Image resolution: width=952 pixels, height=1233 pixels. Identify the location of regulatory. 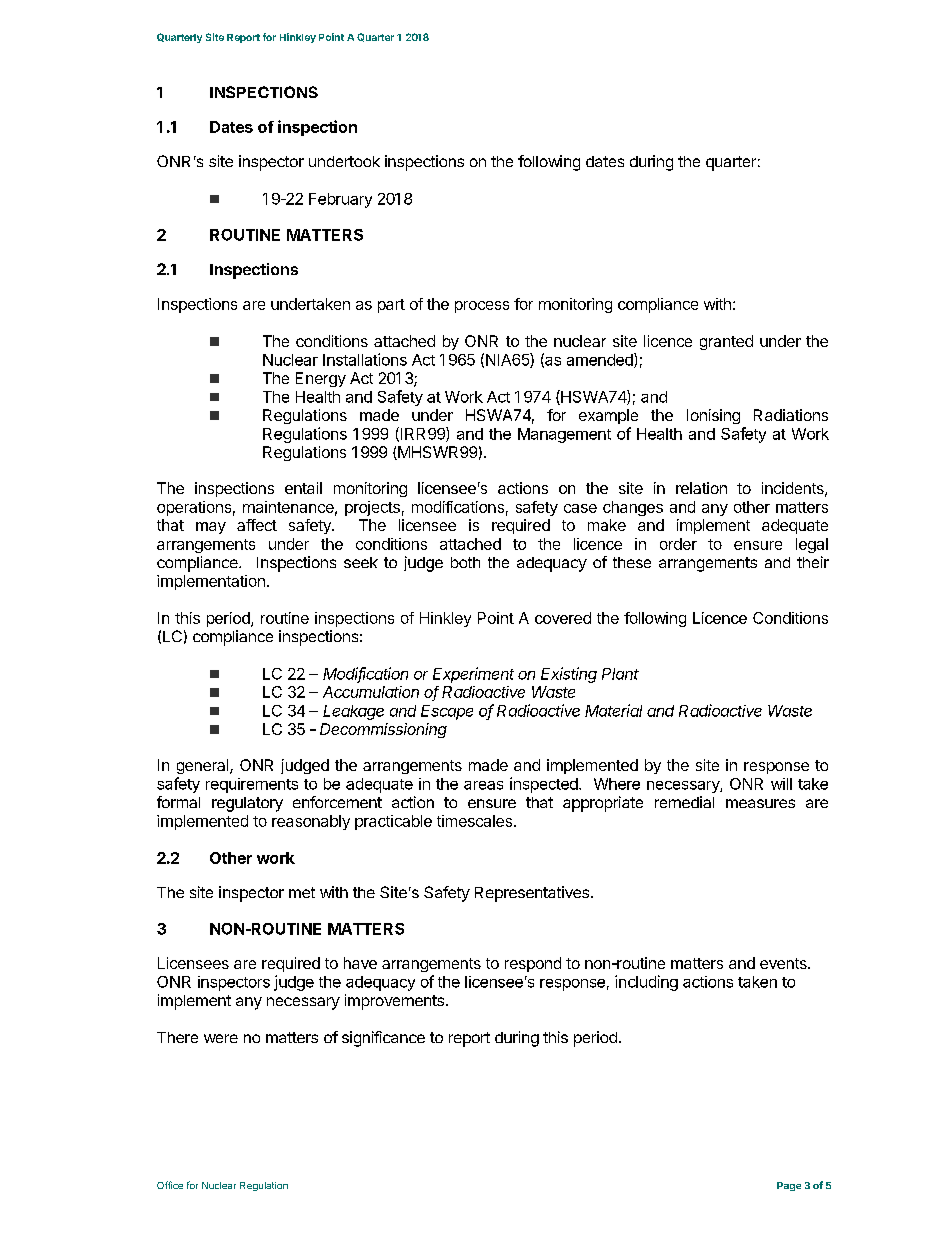
(247, 804).
